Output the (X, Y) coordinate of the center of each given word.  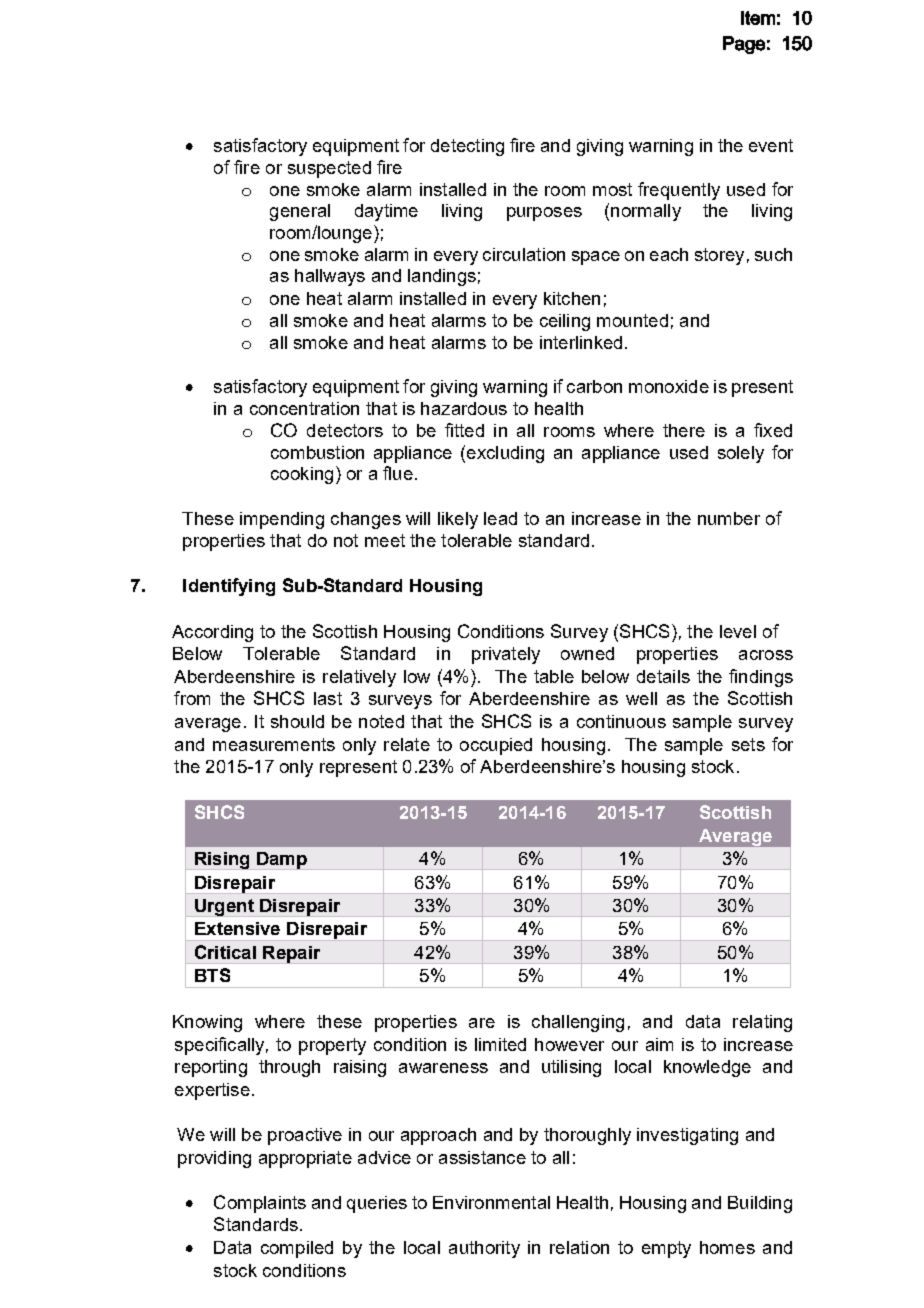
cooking (302, 475)
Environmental (491, 1202)
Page (744, 45)
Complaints (260, 1204)
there (684, 430)
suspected (329, 169)
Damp (282, 861)
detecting (467, 147)
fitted (464, 430)
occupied (496, 746)
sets (748, 744)
